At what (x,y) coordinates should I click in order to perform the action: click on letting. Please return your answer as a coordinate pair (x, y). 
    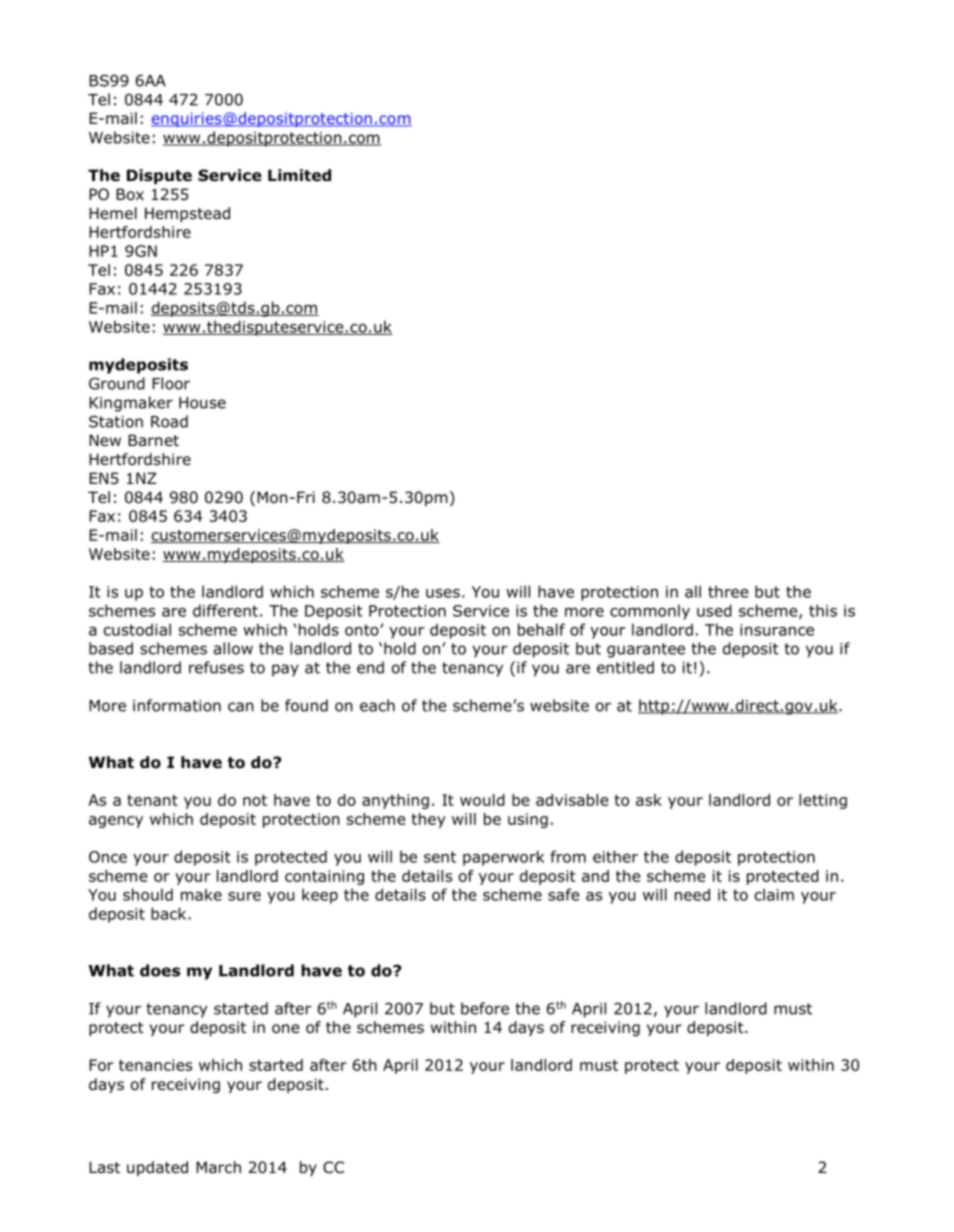
    Looking at the image, I should click on (823, 801).
